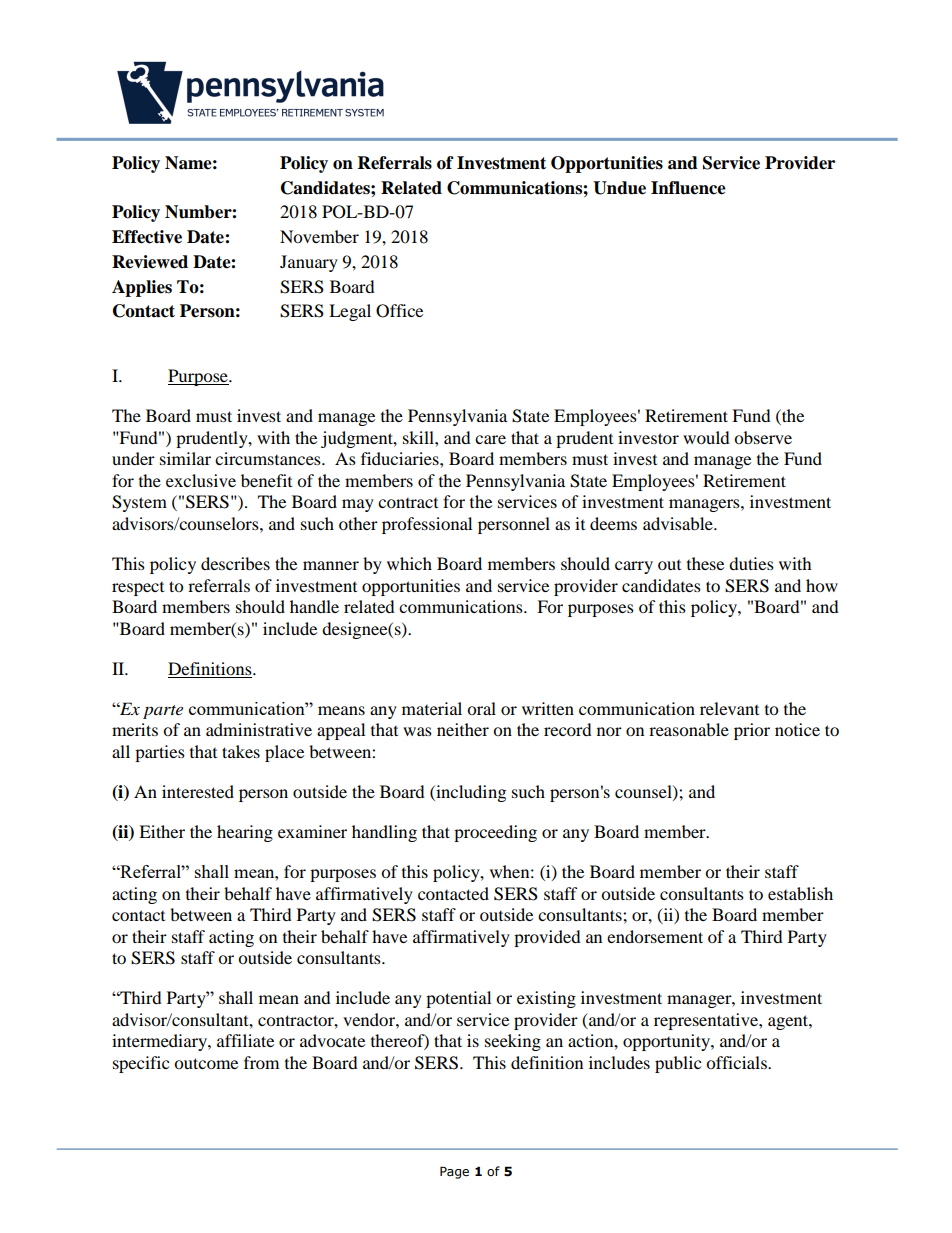  Describe the element at coordinates (688, 188) in the page. I see `Influence` at that location.
